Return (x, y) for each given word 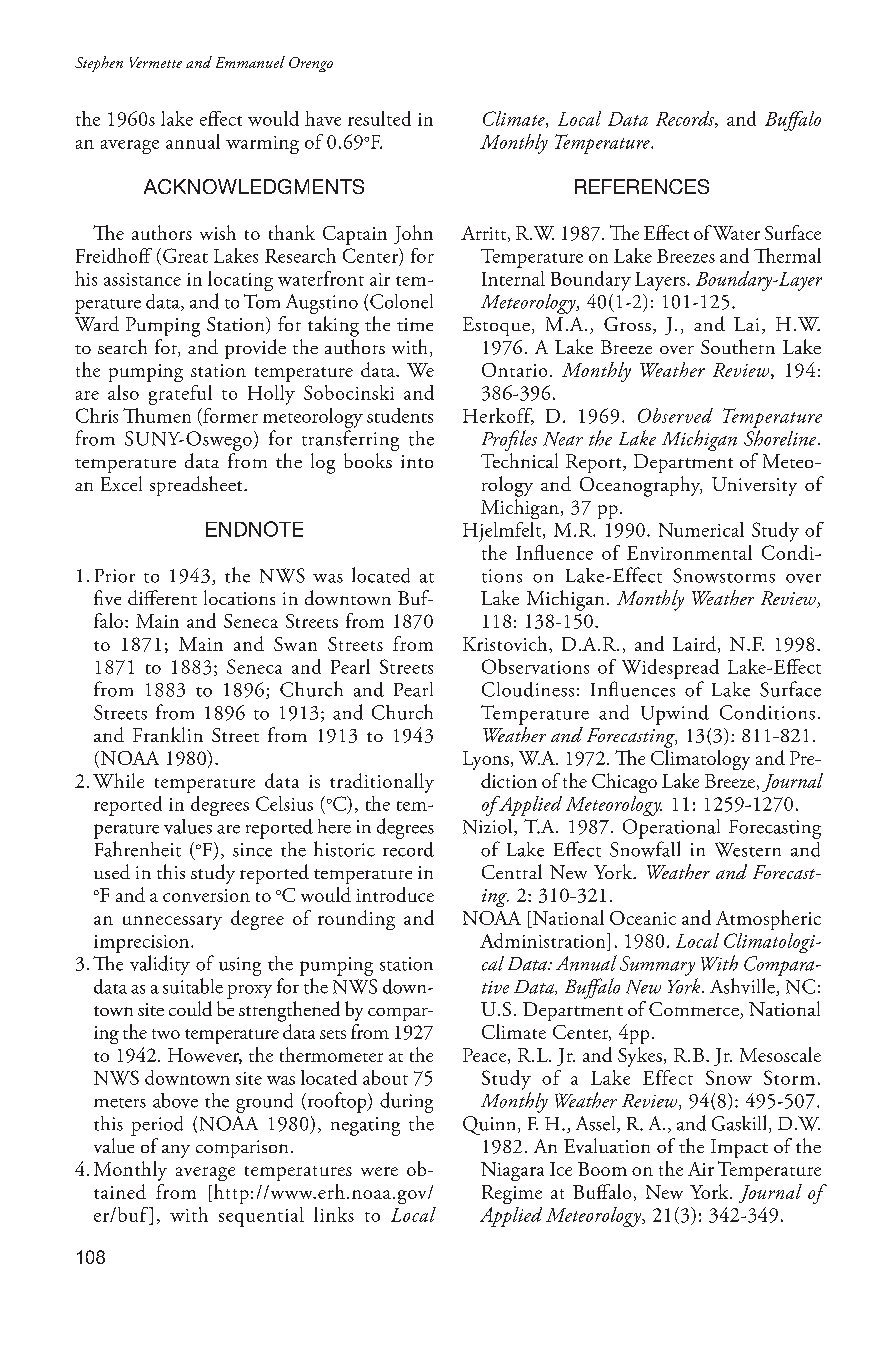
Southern (738, 346)
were (379, 1171)
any (176, 1151)
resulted (379, 118)
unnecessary (172, 923)
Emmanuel (250, 62)
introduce (395, 894)
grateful (180, 395)
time (415, 324)
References (642, 186)
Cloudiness (528, 689)
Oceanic (643, 918)
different (162, 597)
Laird (696, 644)
